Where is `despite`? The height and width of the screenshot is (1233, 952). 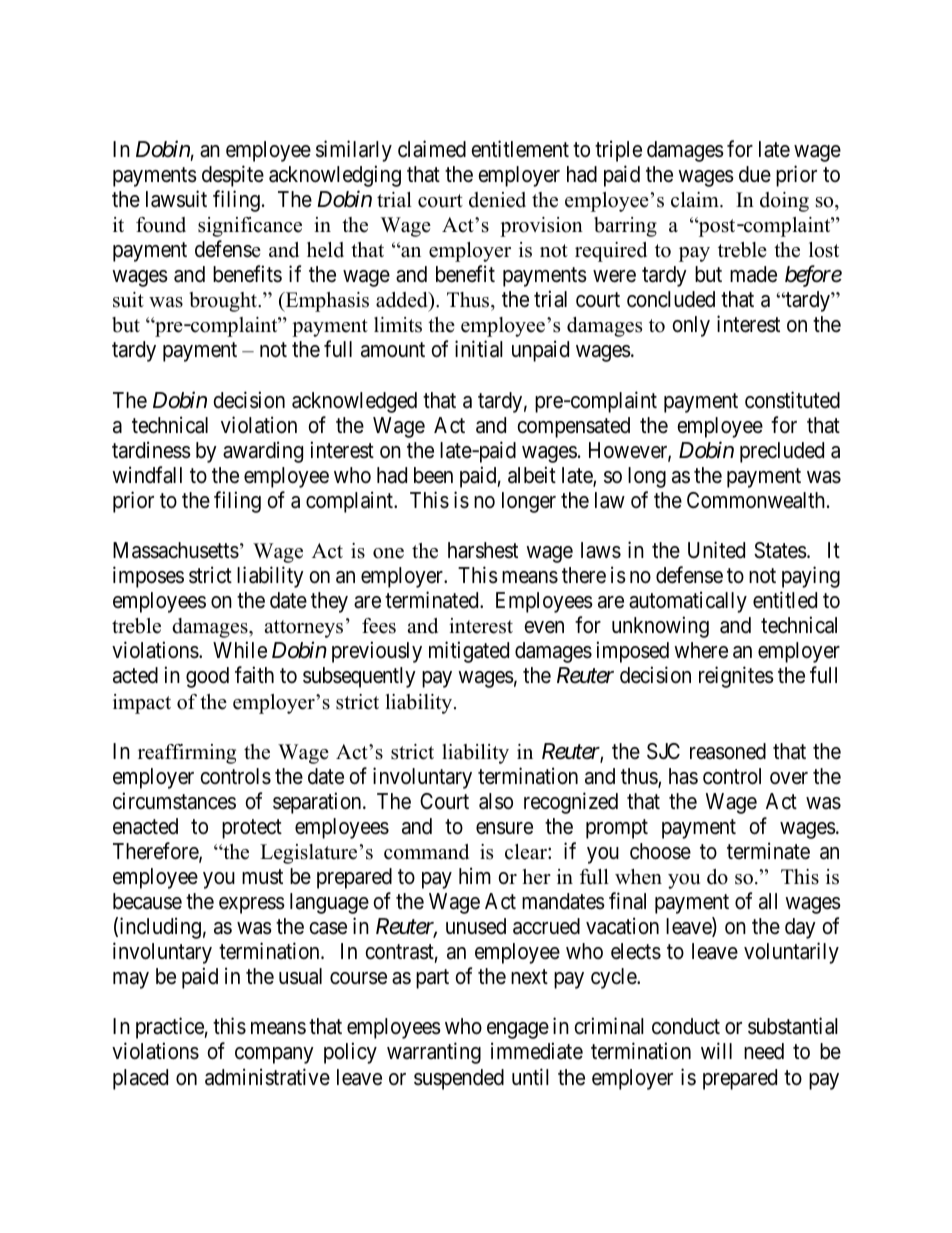
despite is located at coordinates (233, 176).
